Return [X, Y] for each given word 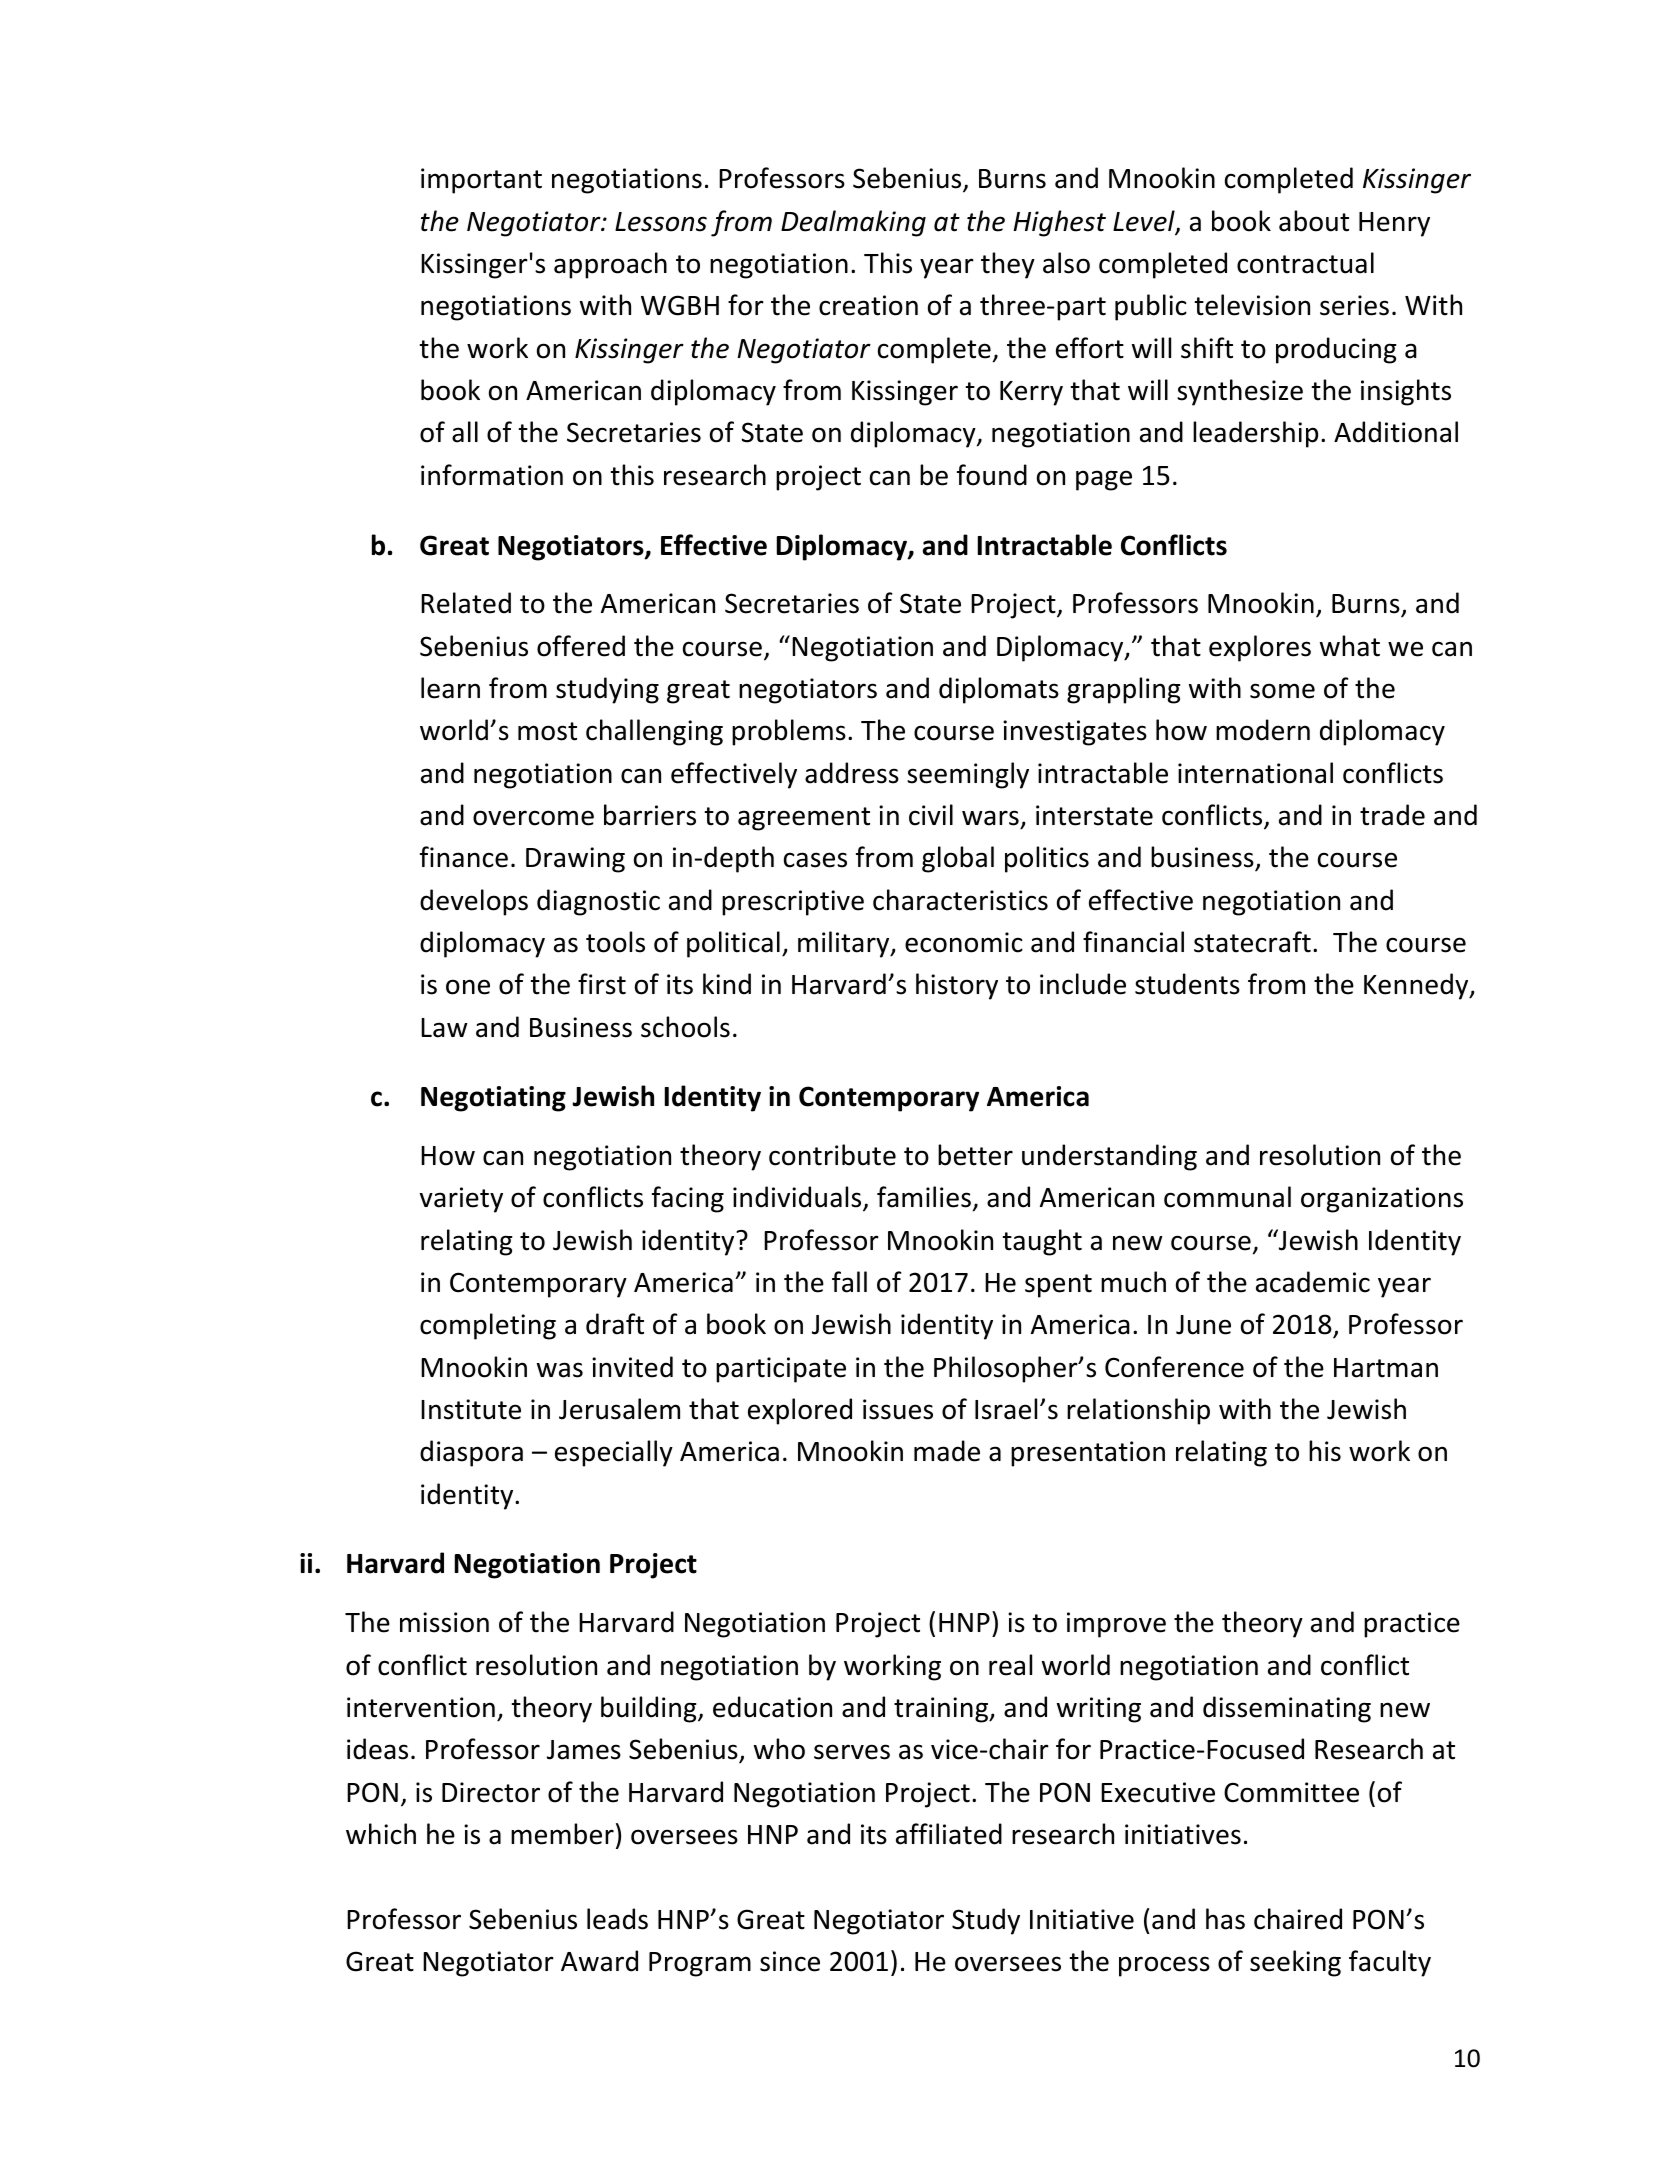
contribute [832, 1155]
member [562, 1834]
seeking [1295, 1963]
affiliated [949, 1834]
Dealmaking [853, 223]
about [1314, 221]
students [1187, 984]
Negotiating [493, 1099]
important [481, 181]
